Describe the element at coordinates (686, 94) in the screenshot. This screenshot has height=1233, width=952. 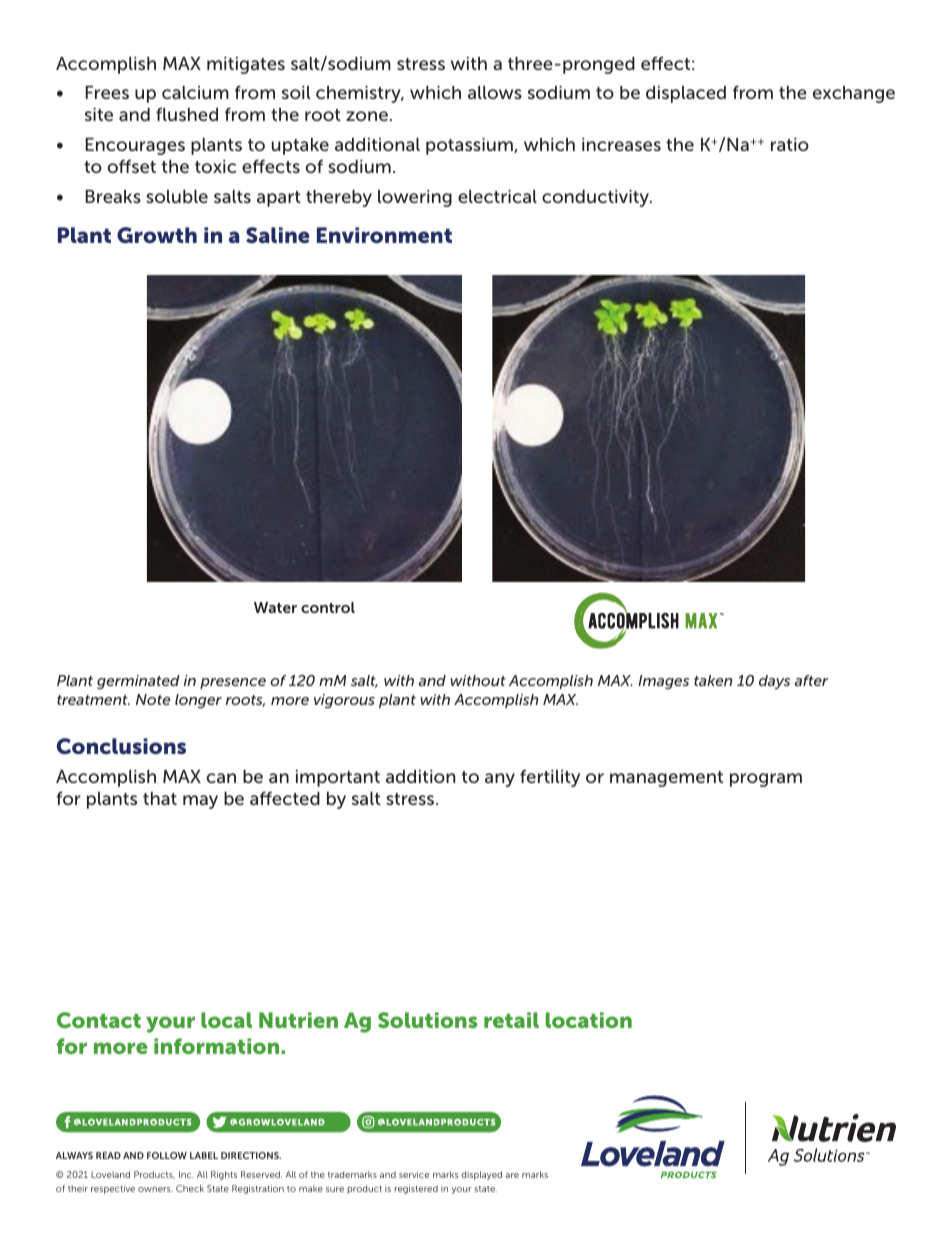
I see `displaced` at that location.
